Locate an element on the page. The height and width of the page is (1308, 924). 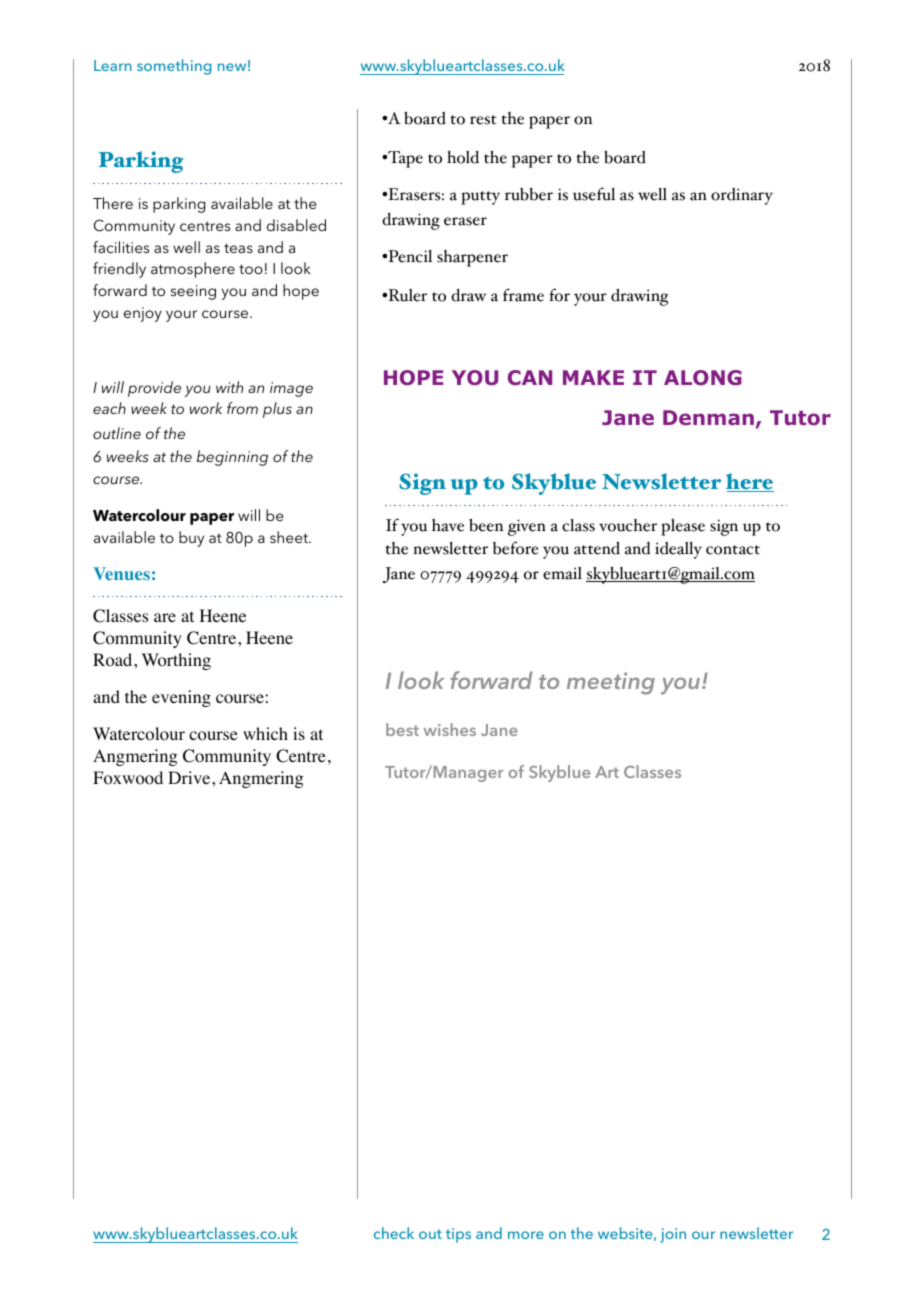
are is located at coordinates (165, 617).
